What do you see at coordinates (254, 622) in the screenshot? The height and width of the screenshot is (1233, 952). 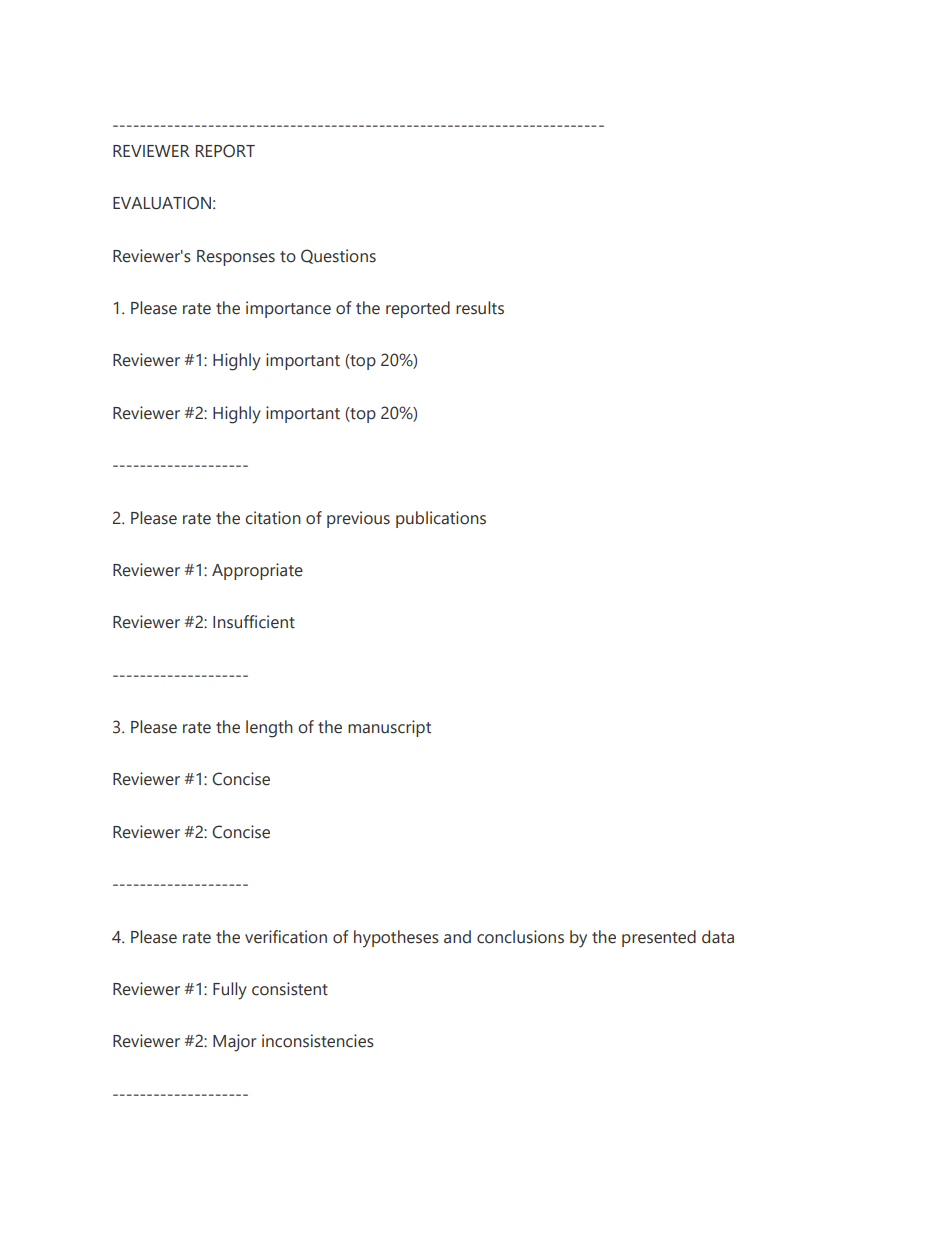 I see `Insufficient` at bounding box center [254, 622].
